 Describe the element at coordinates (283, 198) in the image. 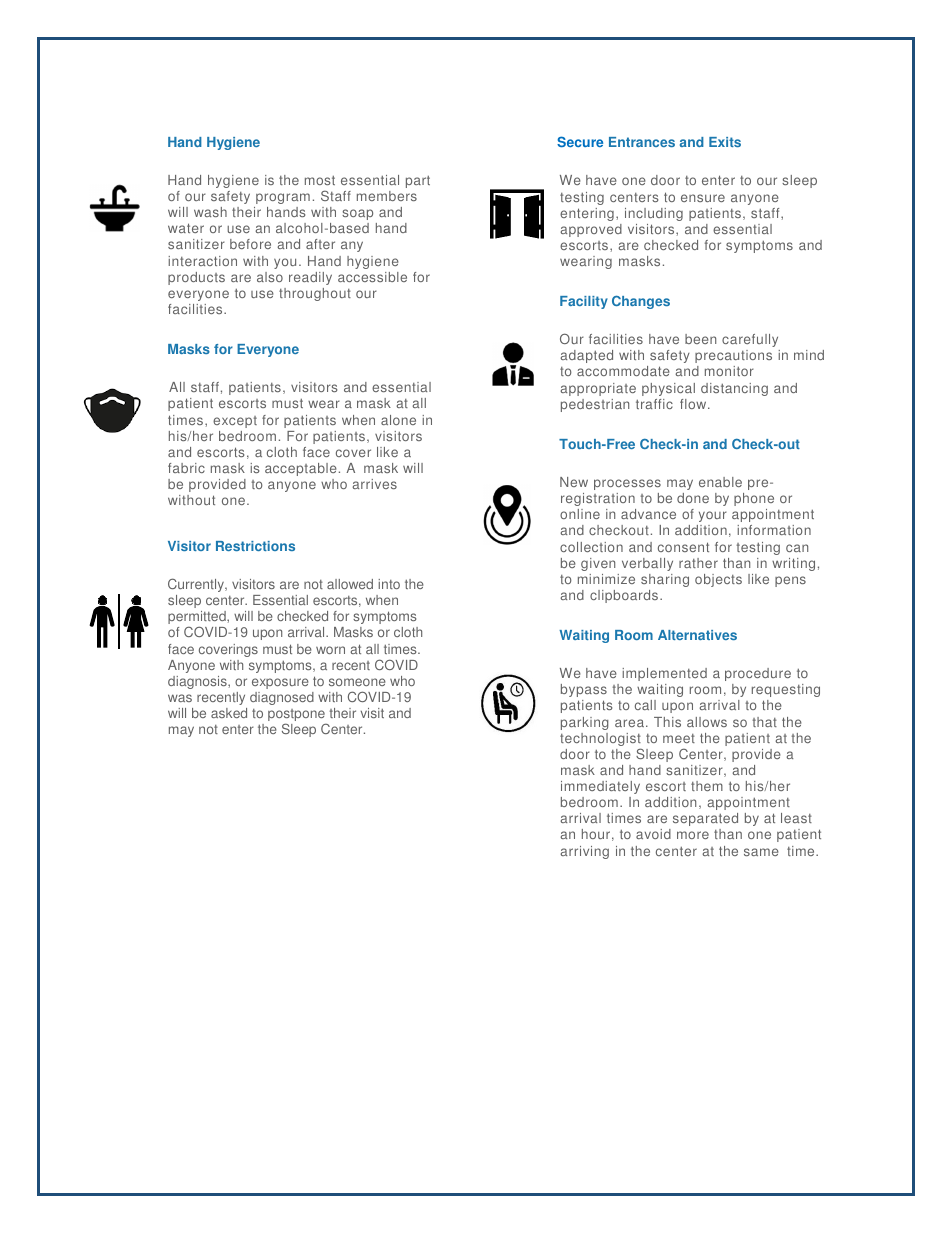

I see `program` at that location.
